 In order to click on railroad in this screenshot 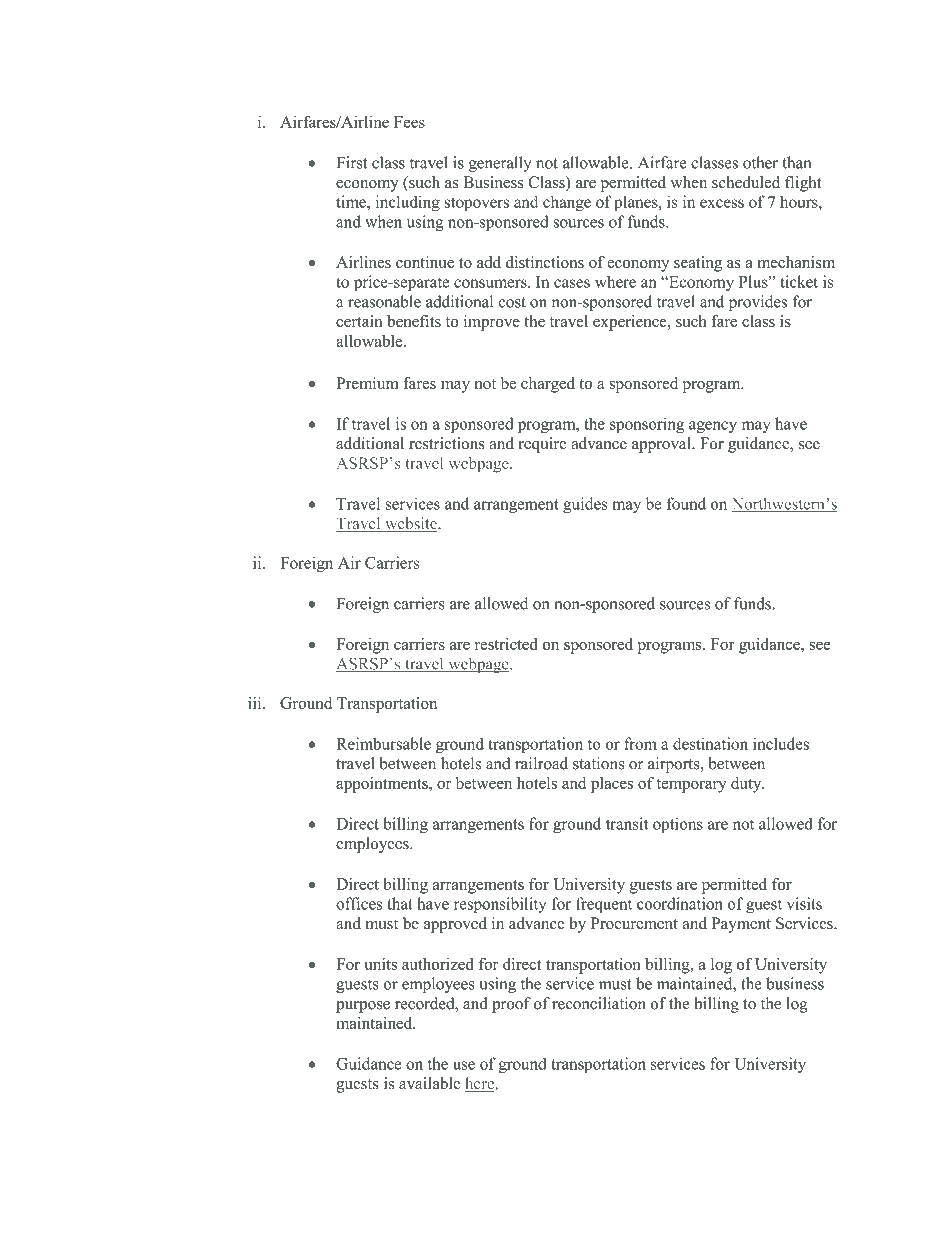, I will do `click(541, 763)`.
